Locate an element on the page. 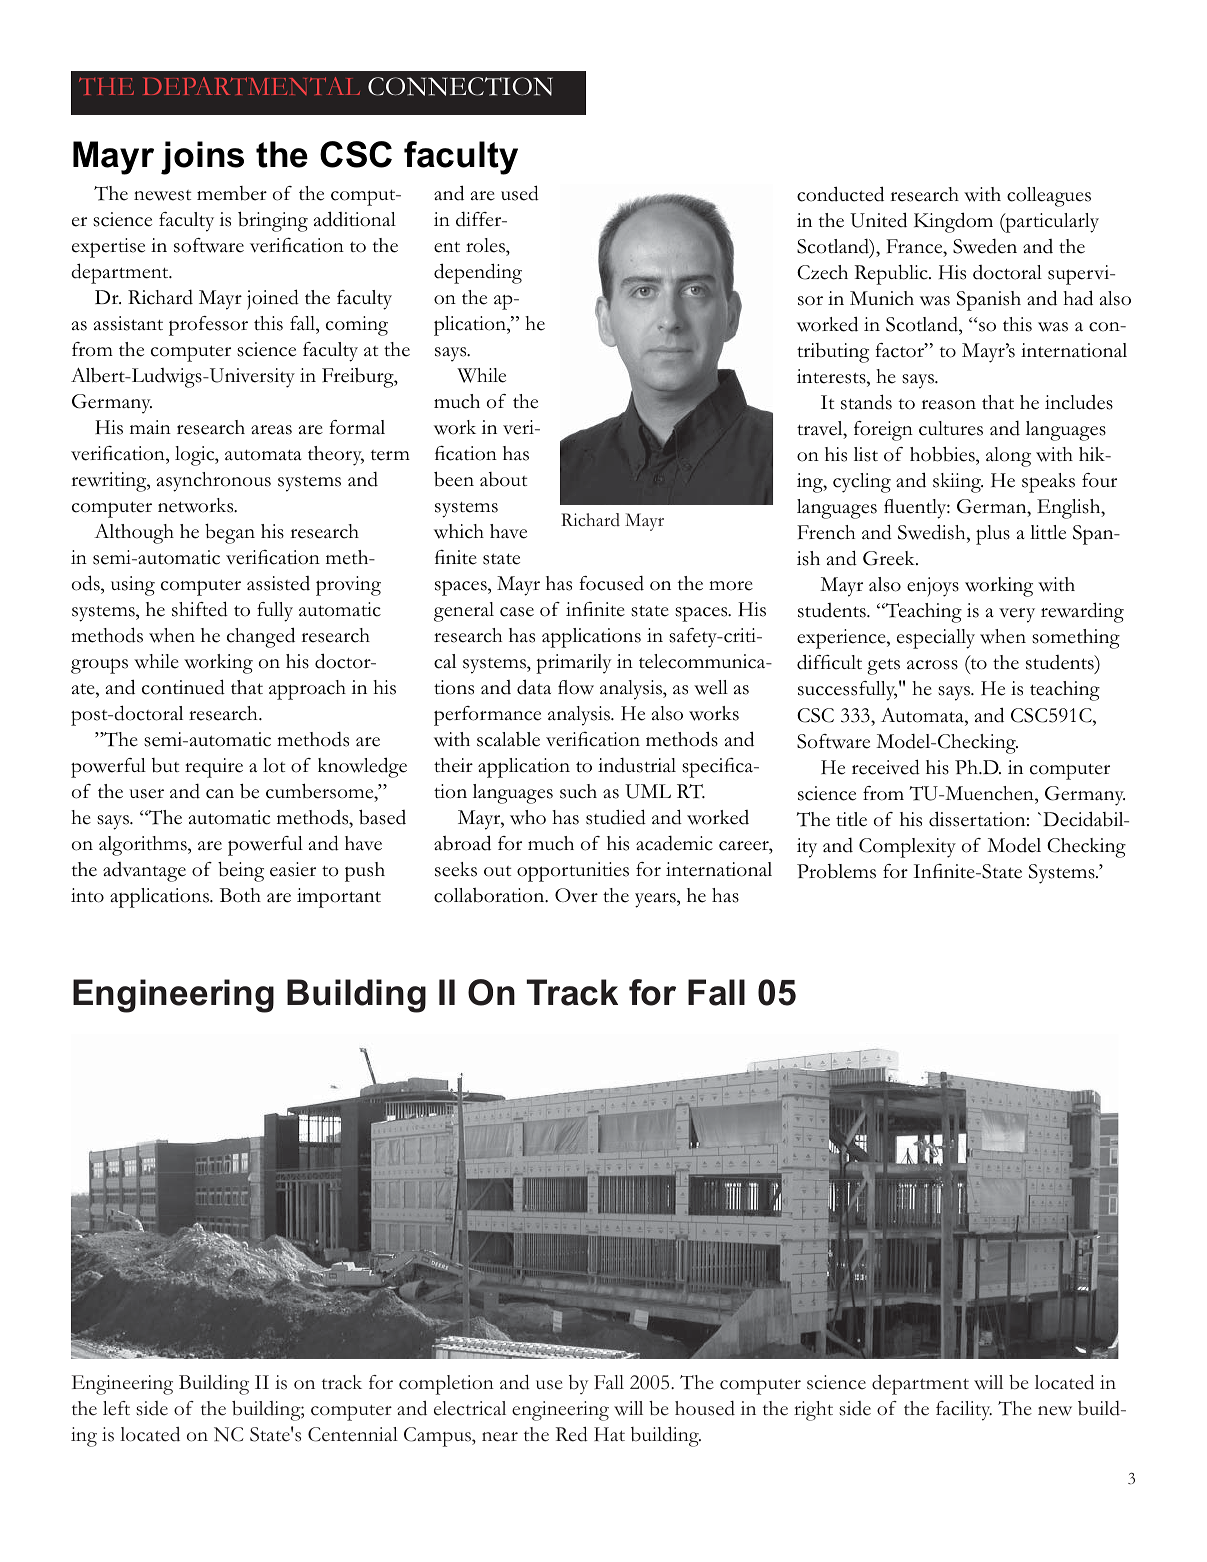 This page has height=1562, width=1207. left is located at coordinates (116, 1408).
